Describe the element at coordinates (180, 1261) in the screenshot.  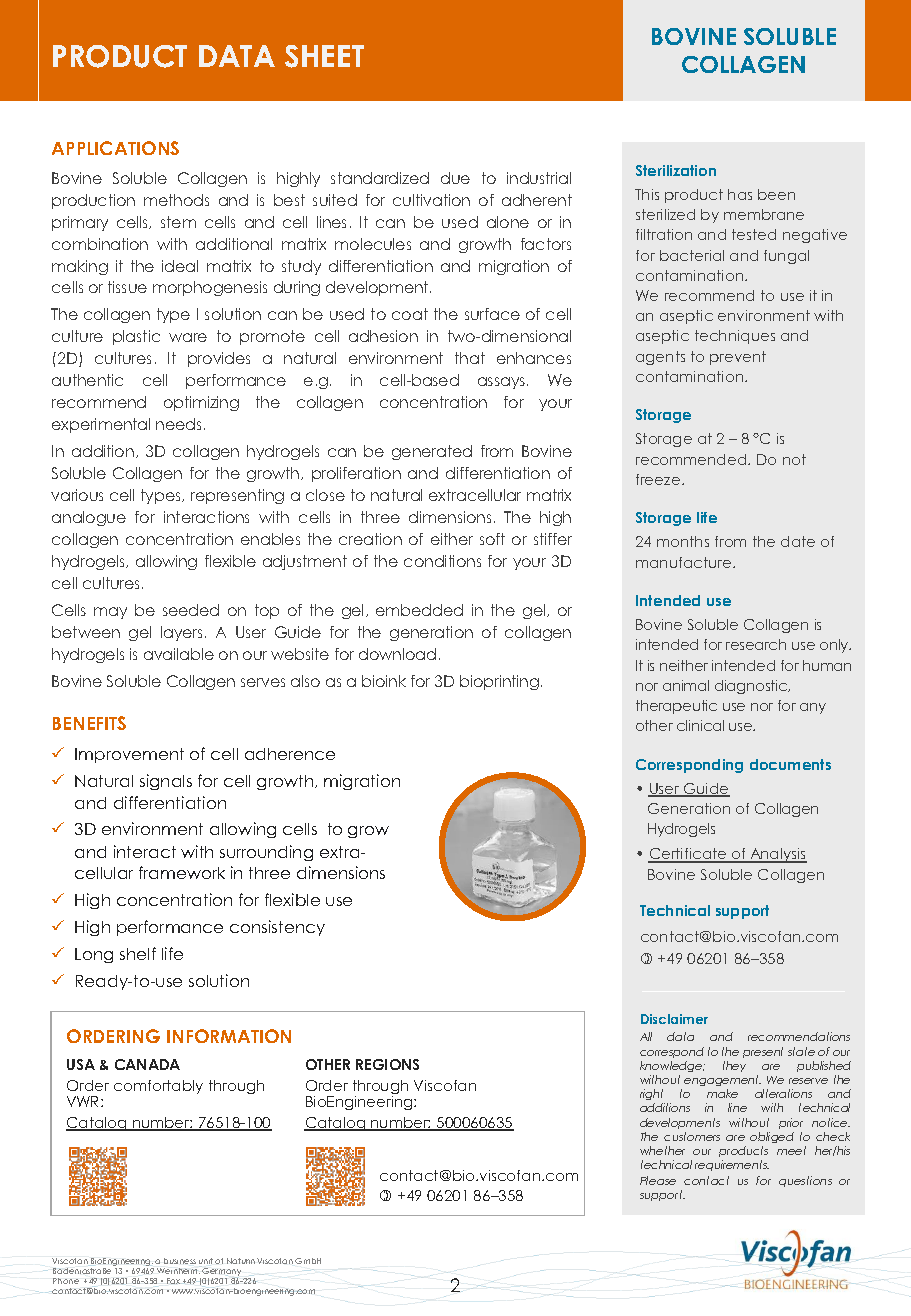
I see `business` at that location.
